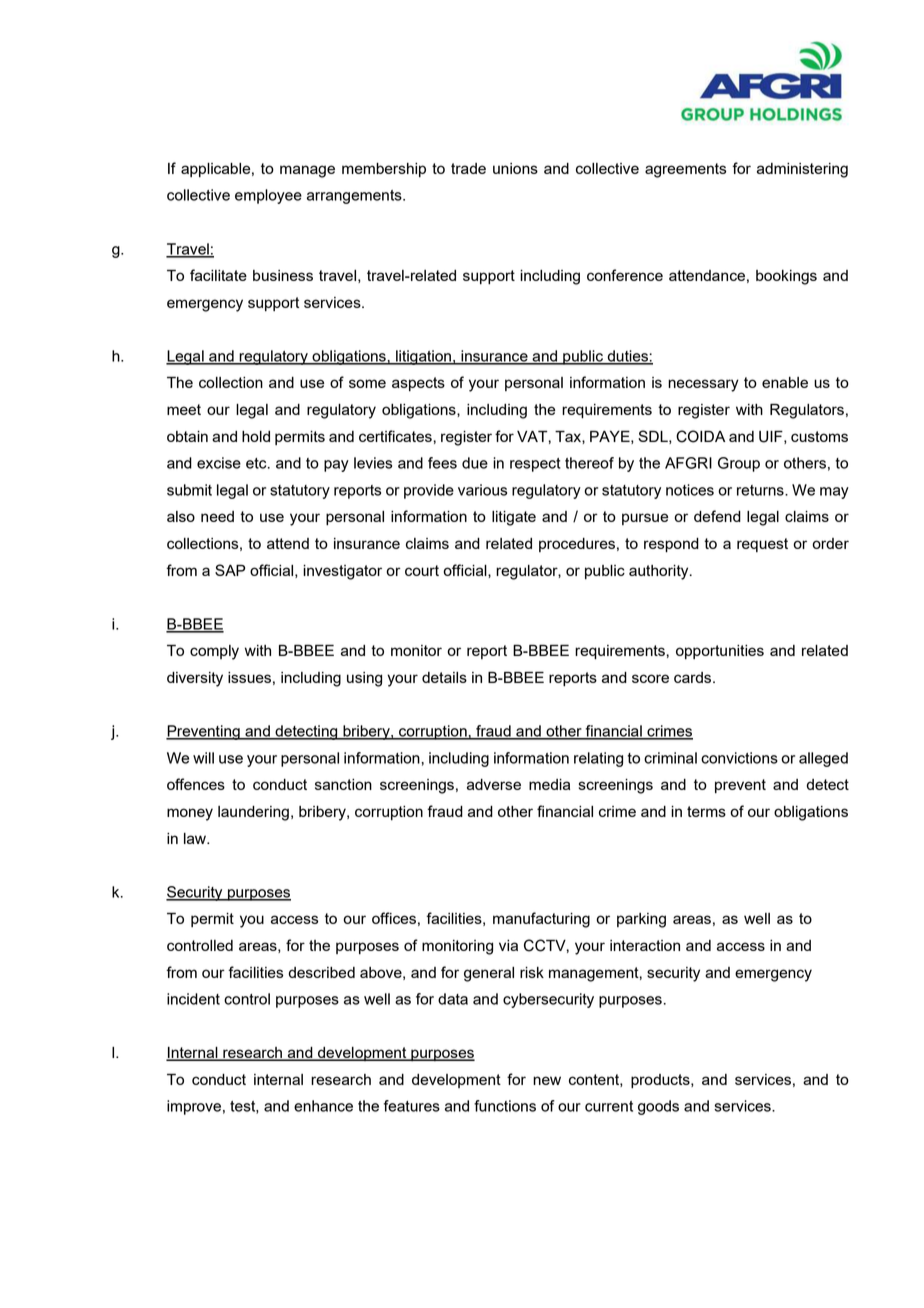 The width and height of the screenshot is (924, 1308). What do you see at coordinates (761, 490) in the screenshot?
I see `returns` at bounding box center [761, 490].
